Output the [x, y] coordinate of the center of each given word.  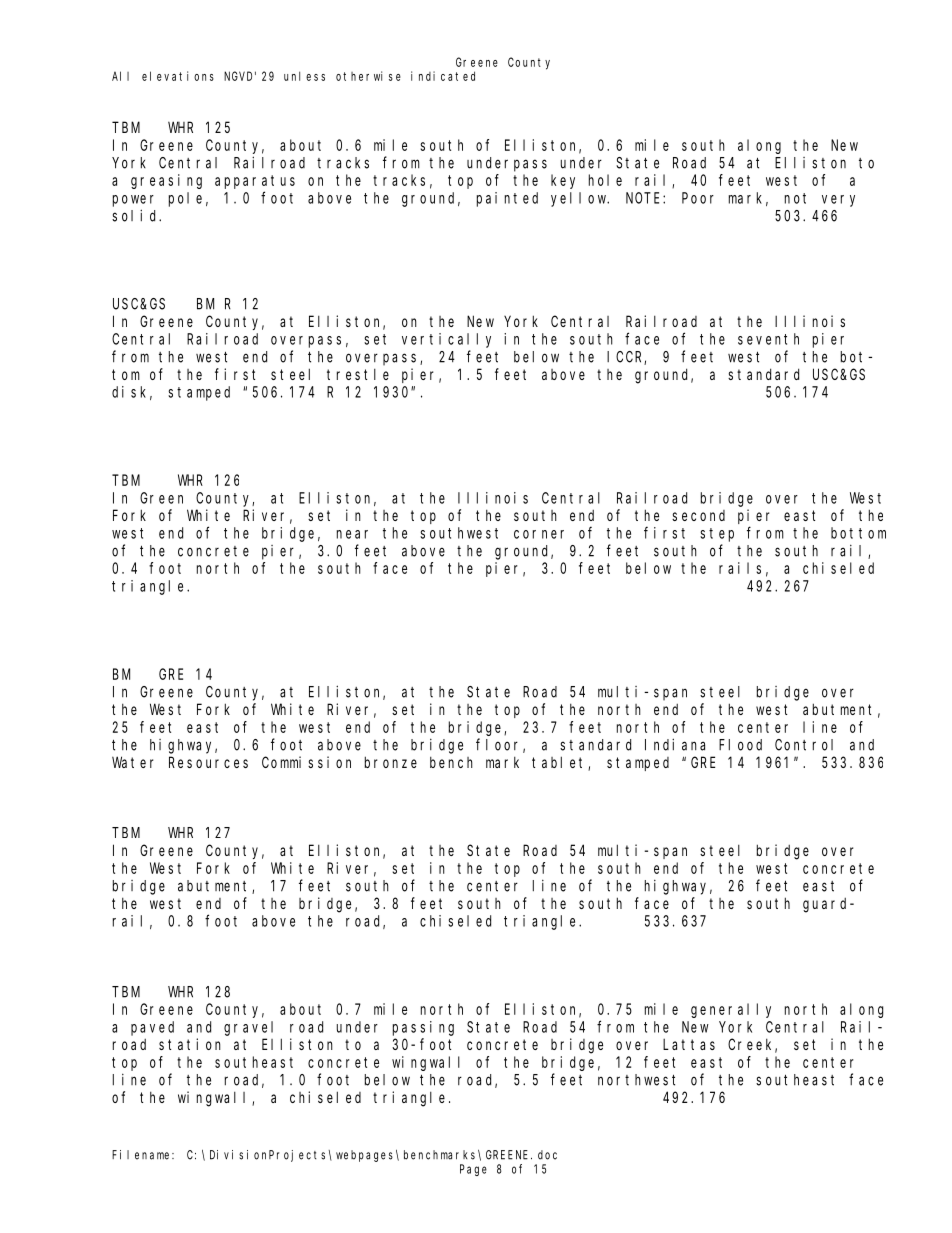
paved [152, 1028]
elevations [178, 76]
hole [605, 180]
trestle [358, 374]
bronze [391, 762]
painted [507, 199]
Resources [208, 762]
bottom [858, 533]
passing [423, 1028]
